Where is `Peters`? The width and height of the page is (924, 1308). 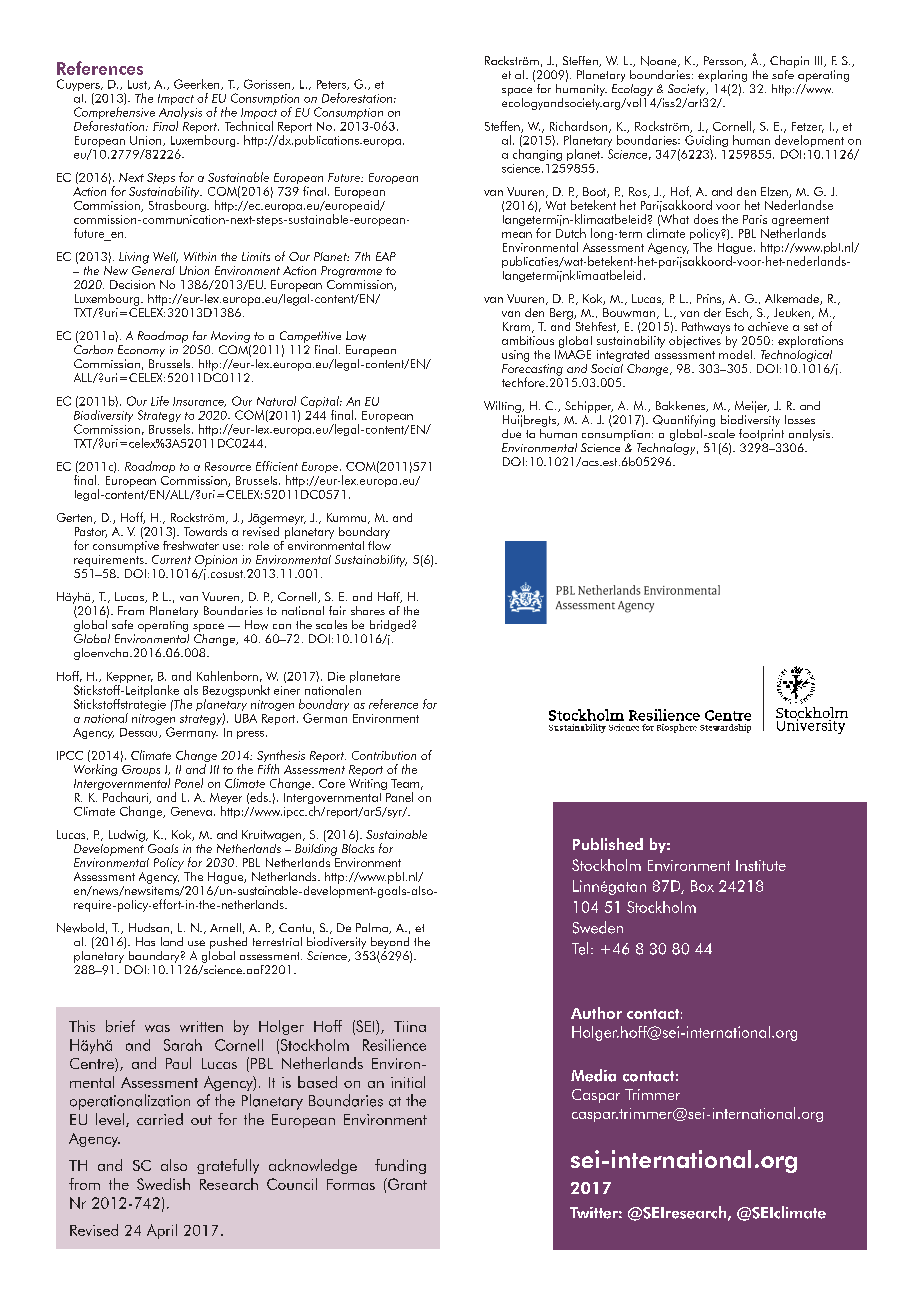
Peters is located at coordinates (332, 85).
